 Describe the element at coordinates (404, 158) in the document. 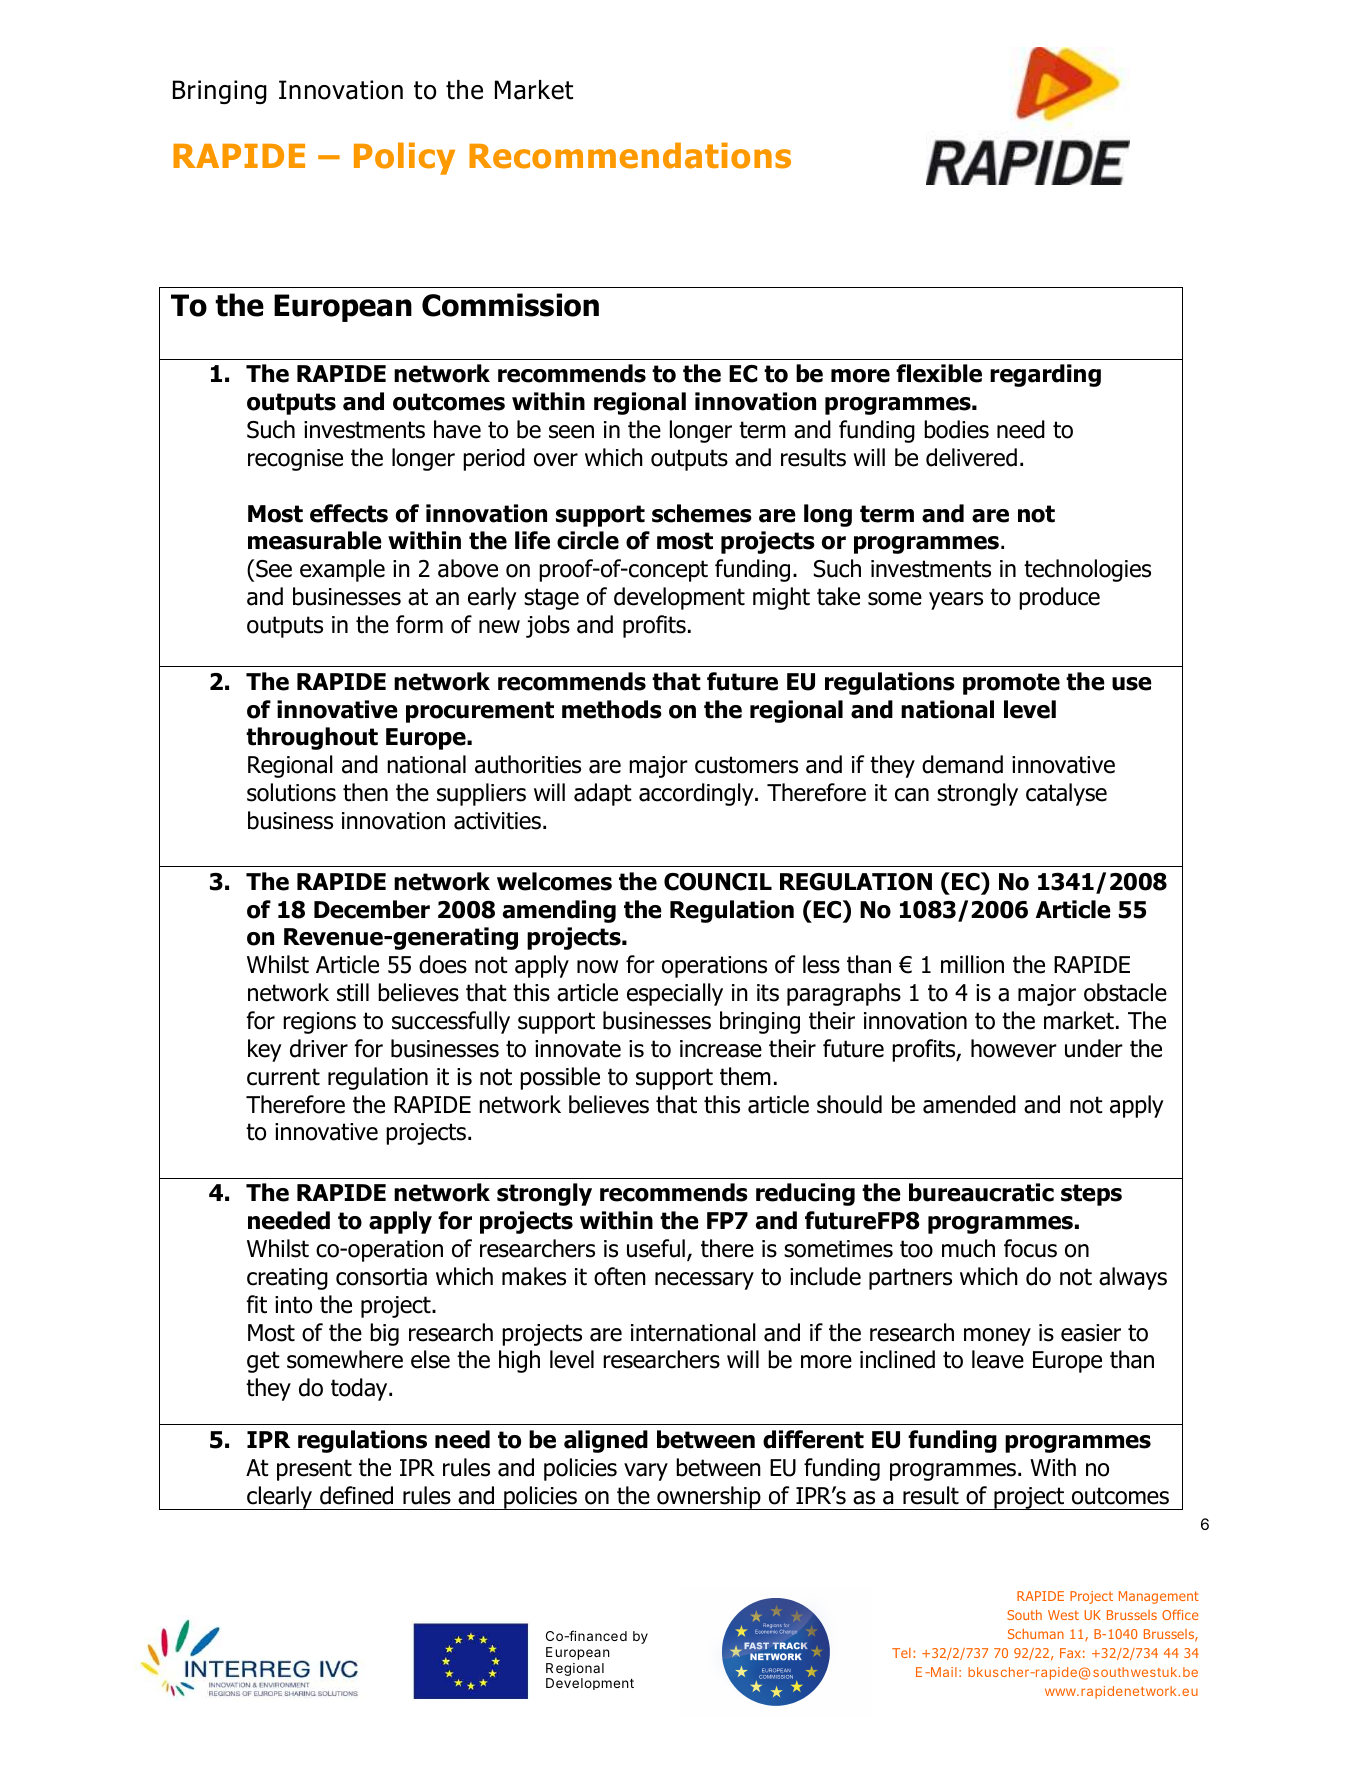

I see `Policy` at that location.
